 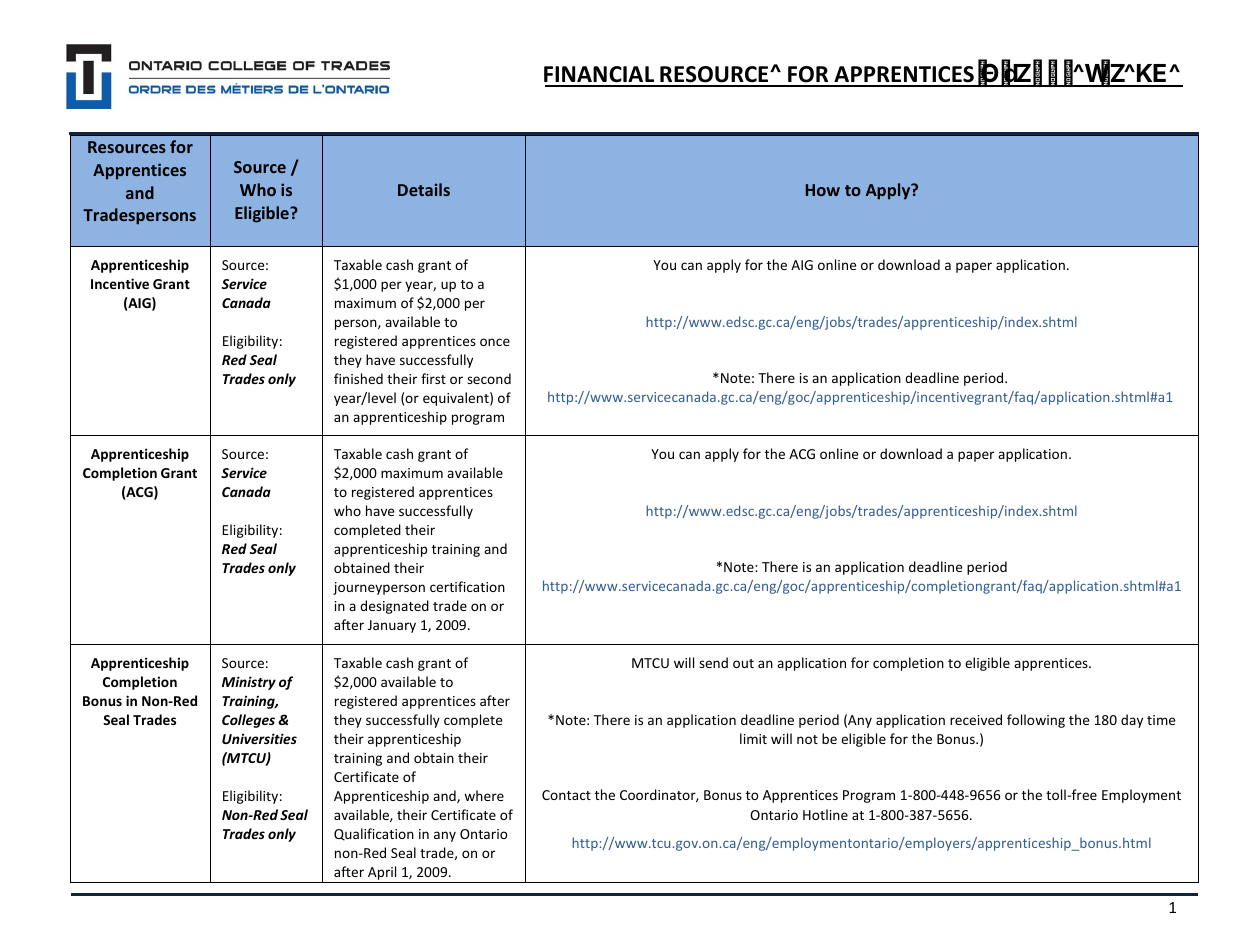 I want to click on out, so click(x=743, y=663).
